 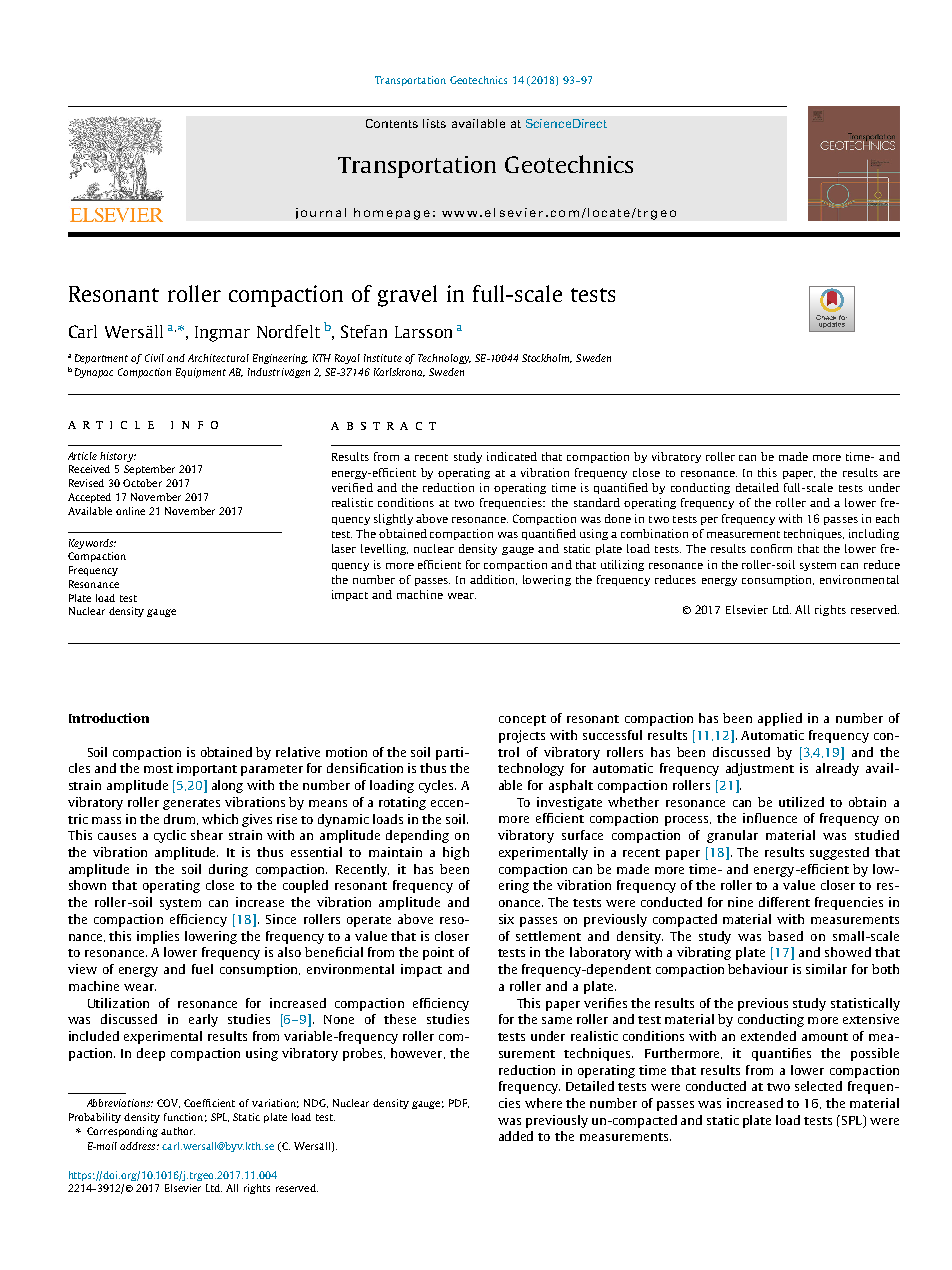 I want to click on Introduction, so click(x=109, y=718).
